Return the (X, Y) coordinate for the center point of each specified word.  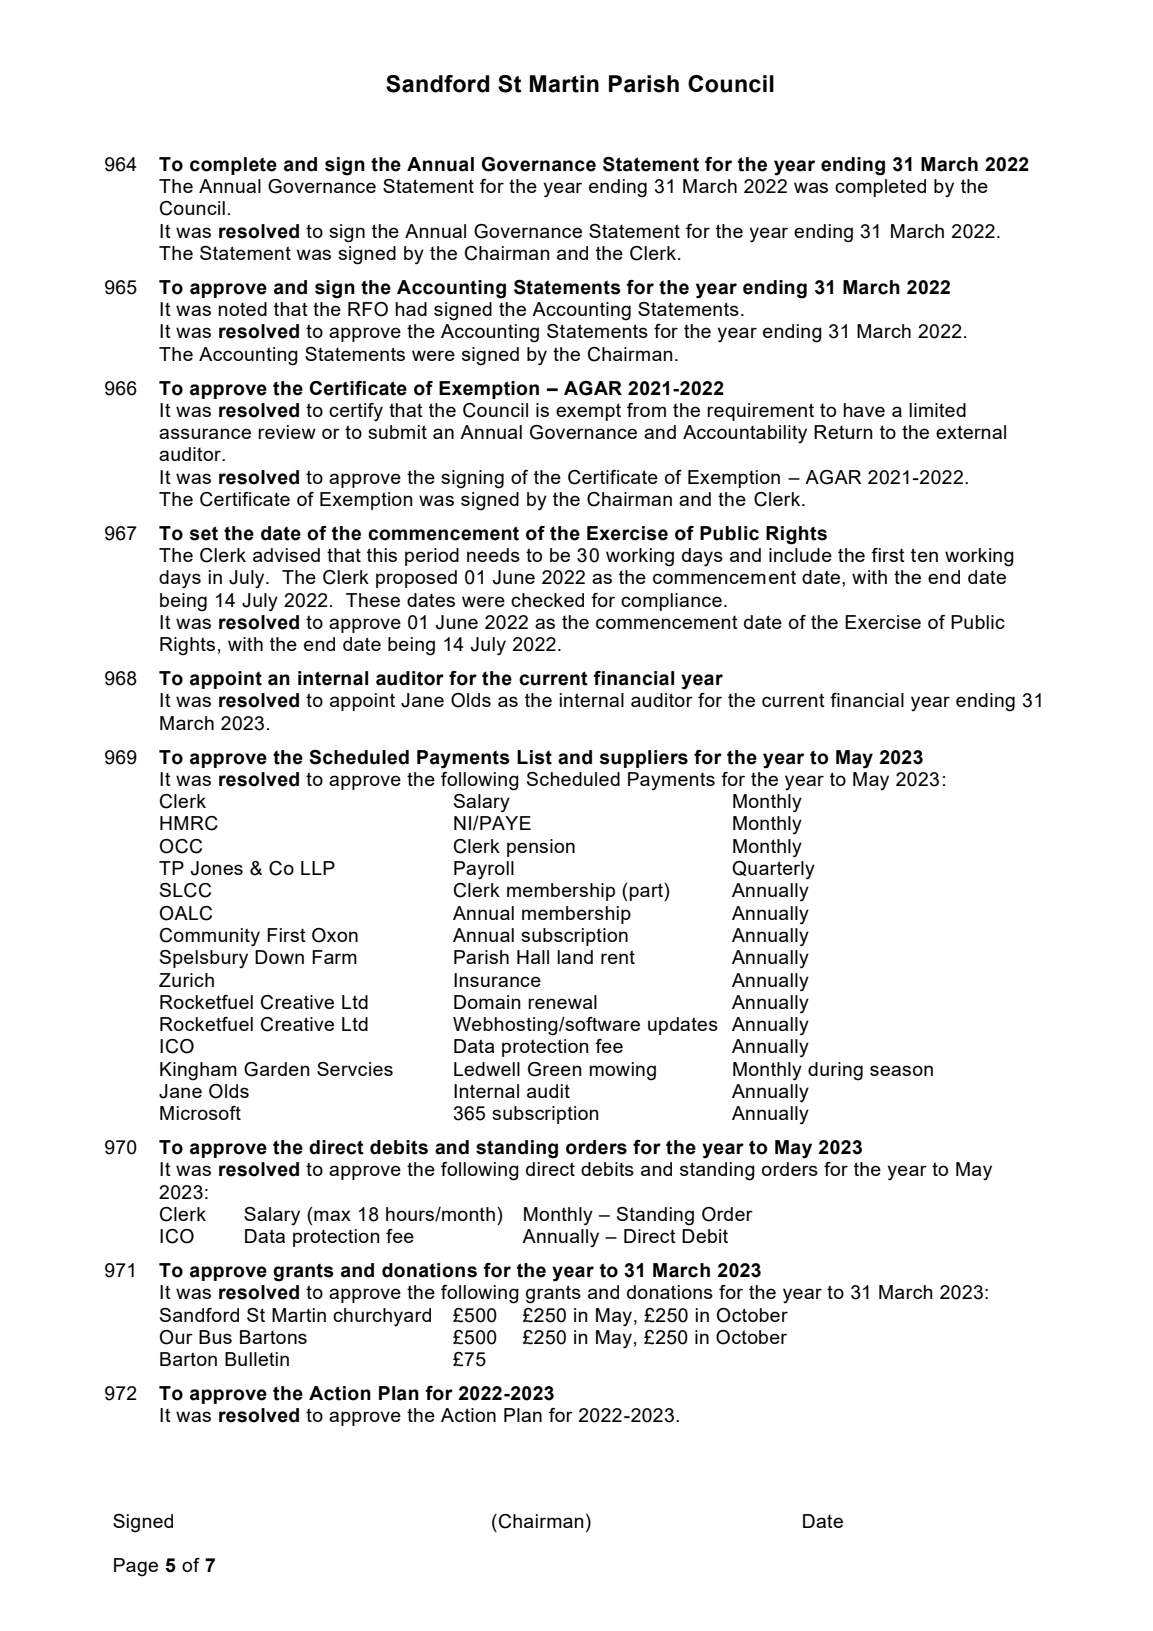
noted (242, 309)
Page (136, 1567)
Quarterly (773, 870)
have (864, 410)
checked (547, 600)
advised (286, 555)
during (835, 1071)
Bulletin (257, 1359)
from (646, 410)
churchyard (382, 1317)
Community (210, 937)
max (332, 1215)
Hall (533, 957)
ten (924, 555)
